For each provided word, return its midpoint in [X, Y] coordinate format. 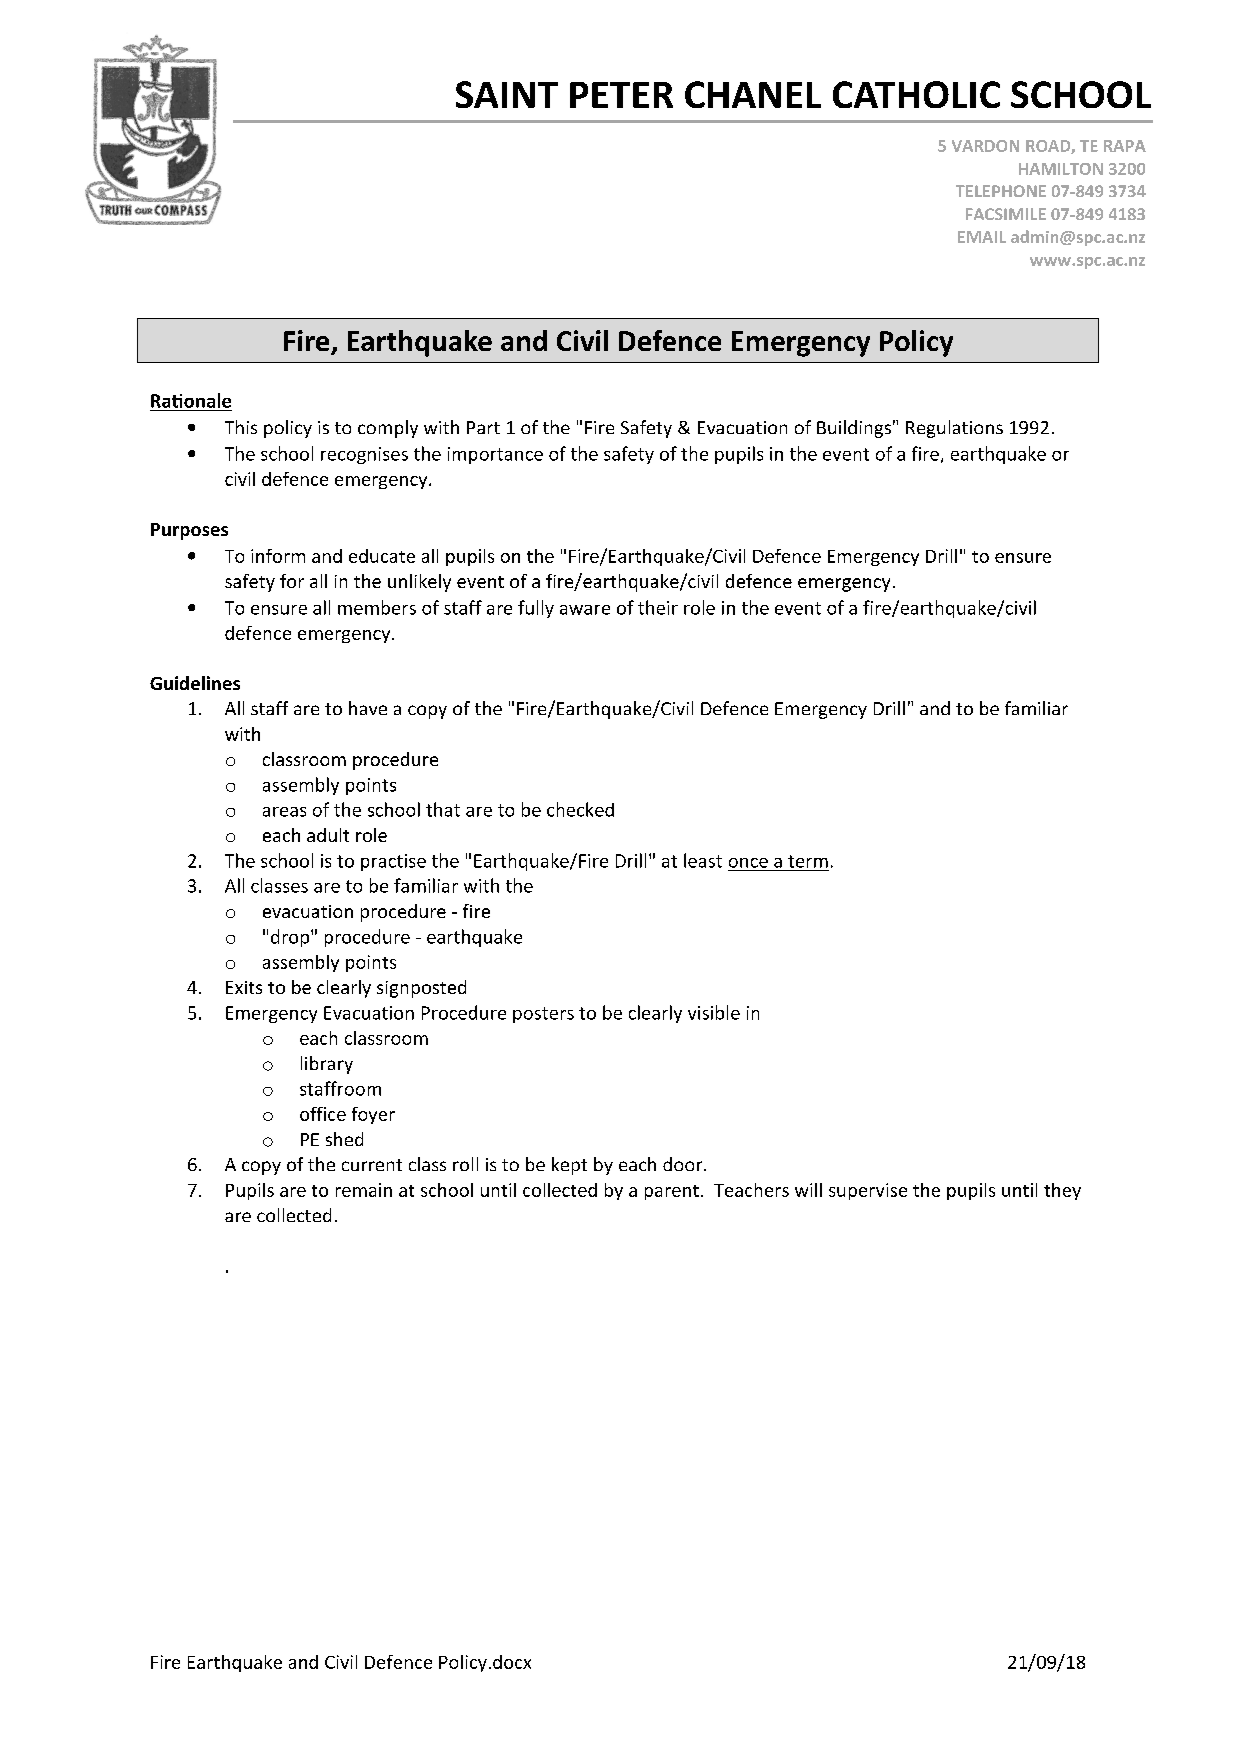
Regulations [954, 429]
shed [344, 1139]
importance [495, 455]
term [808, 861]
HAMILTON [1061, 169]
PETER [621, 95]
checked [580, 809]
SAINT [507, 94]
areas [284, 812]
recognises [364, 455]
